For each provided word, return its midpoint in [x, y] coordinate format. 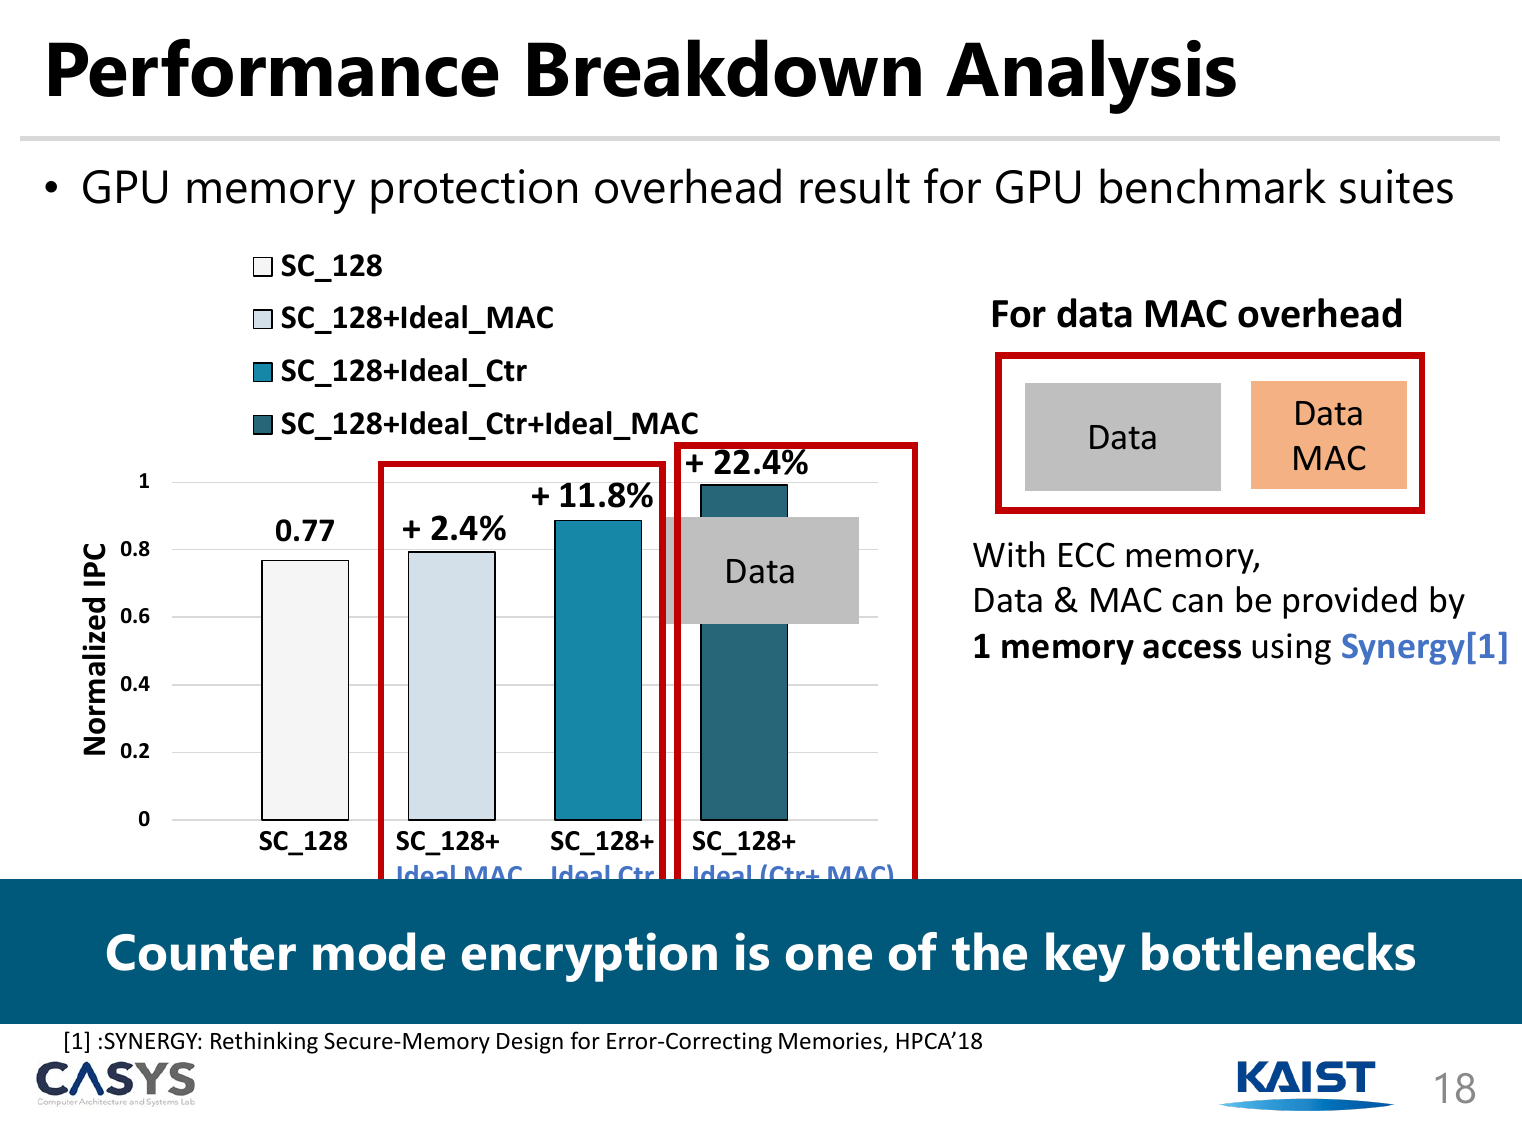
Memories [831, 1042]
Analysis [1091, 76]
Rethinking [264, 1042]
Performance [273, 68]
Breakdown [724, 68]
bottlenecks [1278, 951]
